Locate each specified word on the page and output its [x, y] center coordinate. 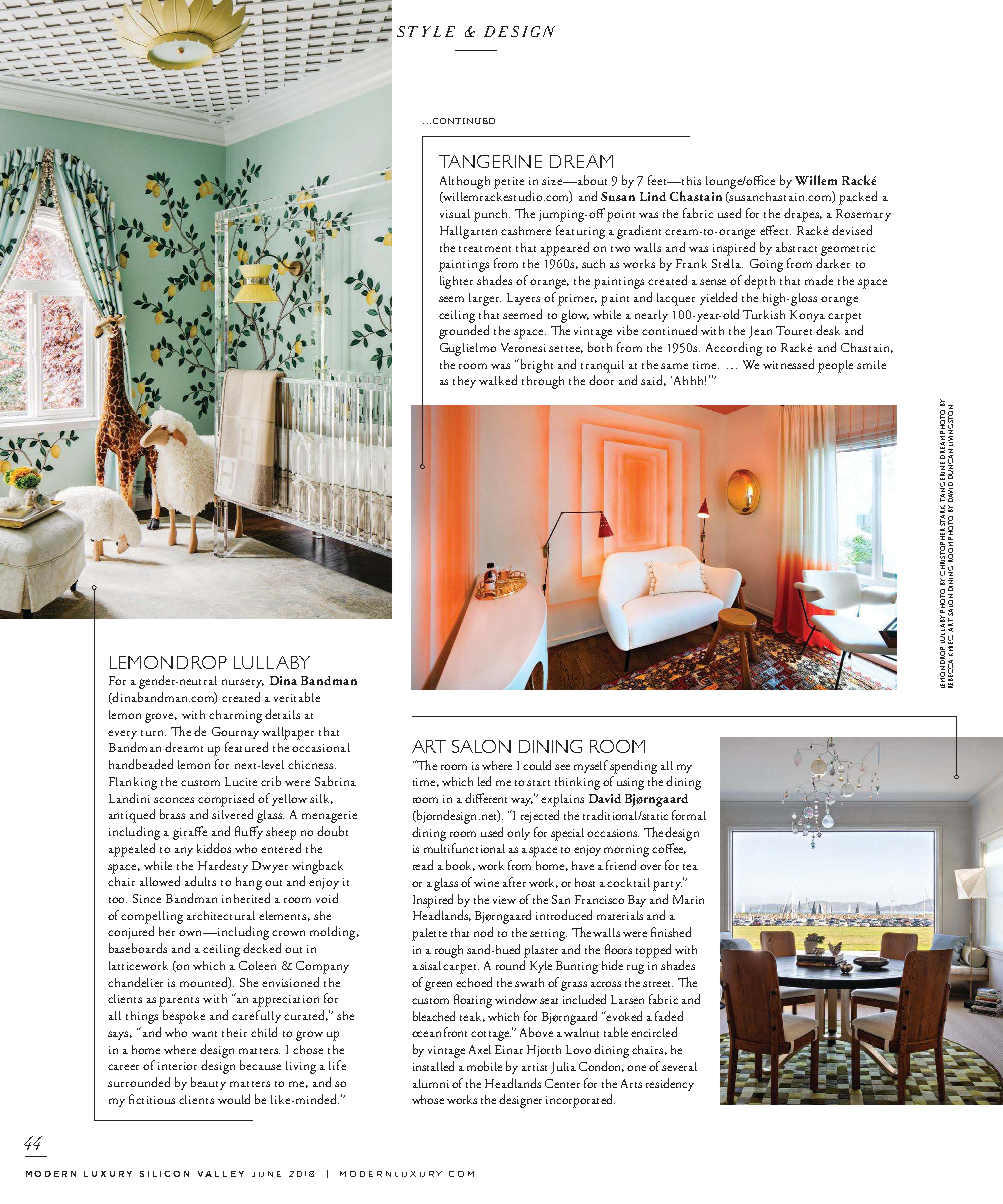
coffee [669, 848]
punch [492, 215]
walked [498, 380]
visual [455, 213]
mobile [484, 1066]
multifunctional [464, 848]
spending [633, 767]
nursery [243, 683]
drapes [803, 215]
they [464, 382]
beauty [208, 1083]
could [537, 765]
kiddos [214, 848]
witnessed [788, 364]
